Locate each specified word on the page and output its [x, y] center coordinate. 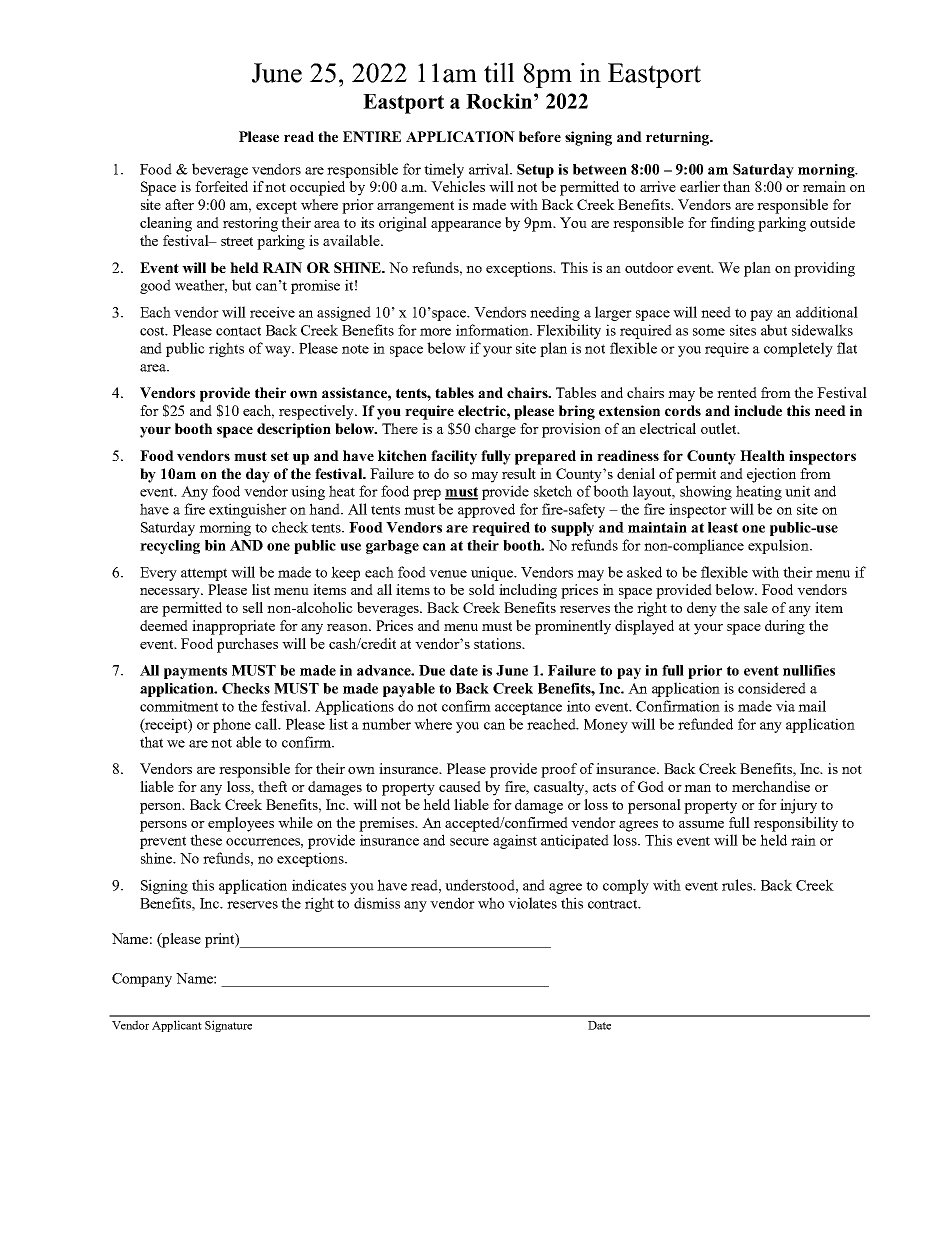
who [491, 903]
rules [738, 885]
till [499, 72]
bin [215, 545]
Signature [228, 1026]
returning [678, 138]
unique [493, 573]
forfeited [221, 186]
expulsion [779, 546]
